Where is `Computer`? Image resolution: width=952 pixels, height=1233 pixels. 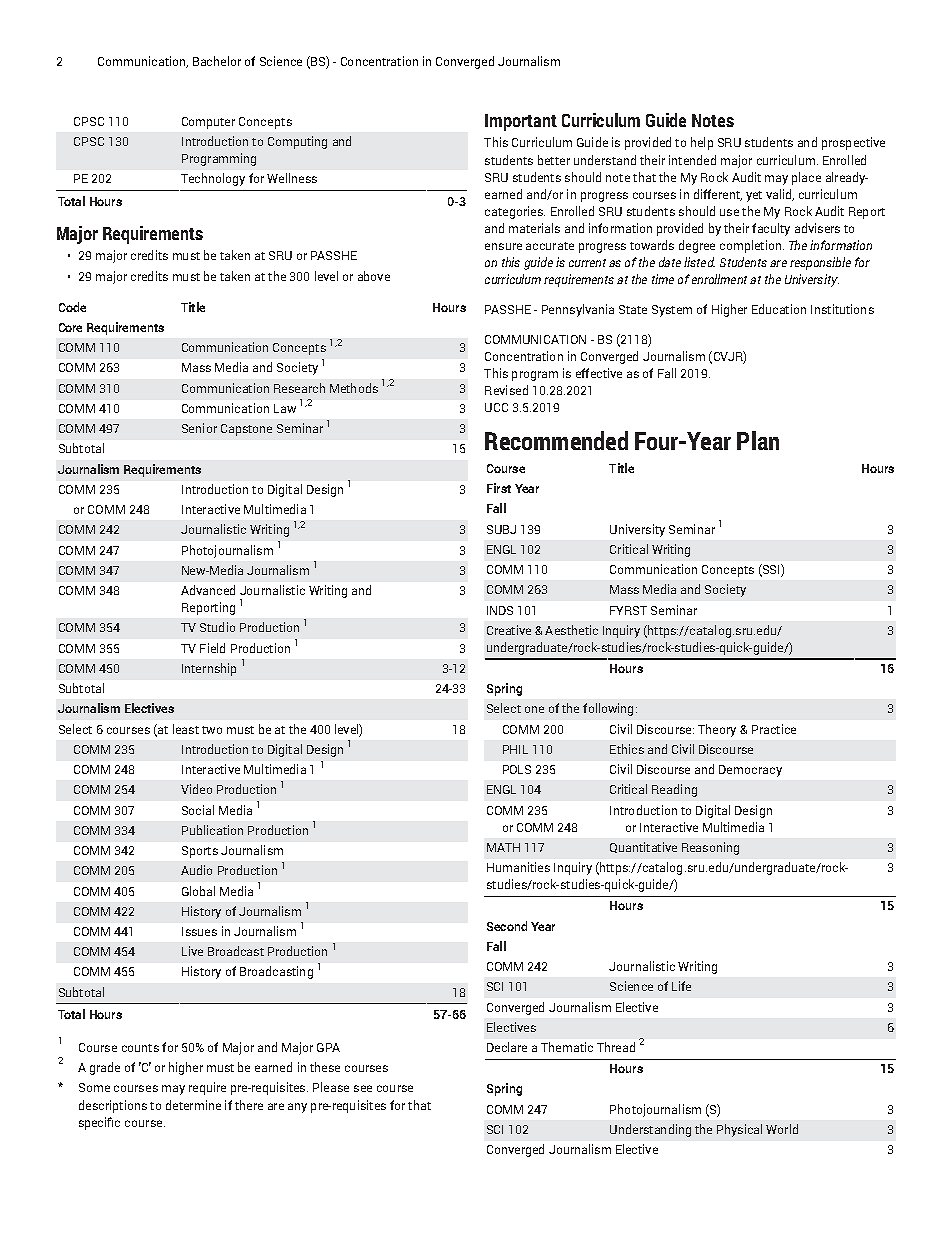
Computer is located at coordinates (208, 123).
